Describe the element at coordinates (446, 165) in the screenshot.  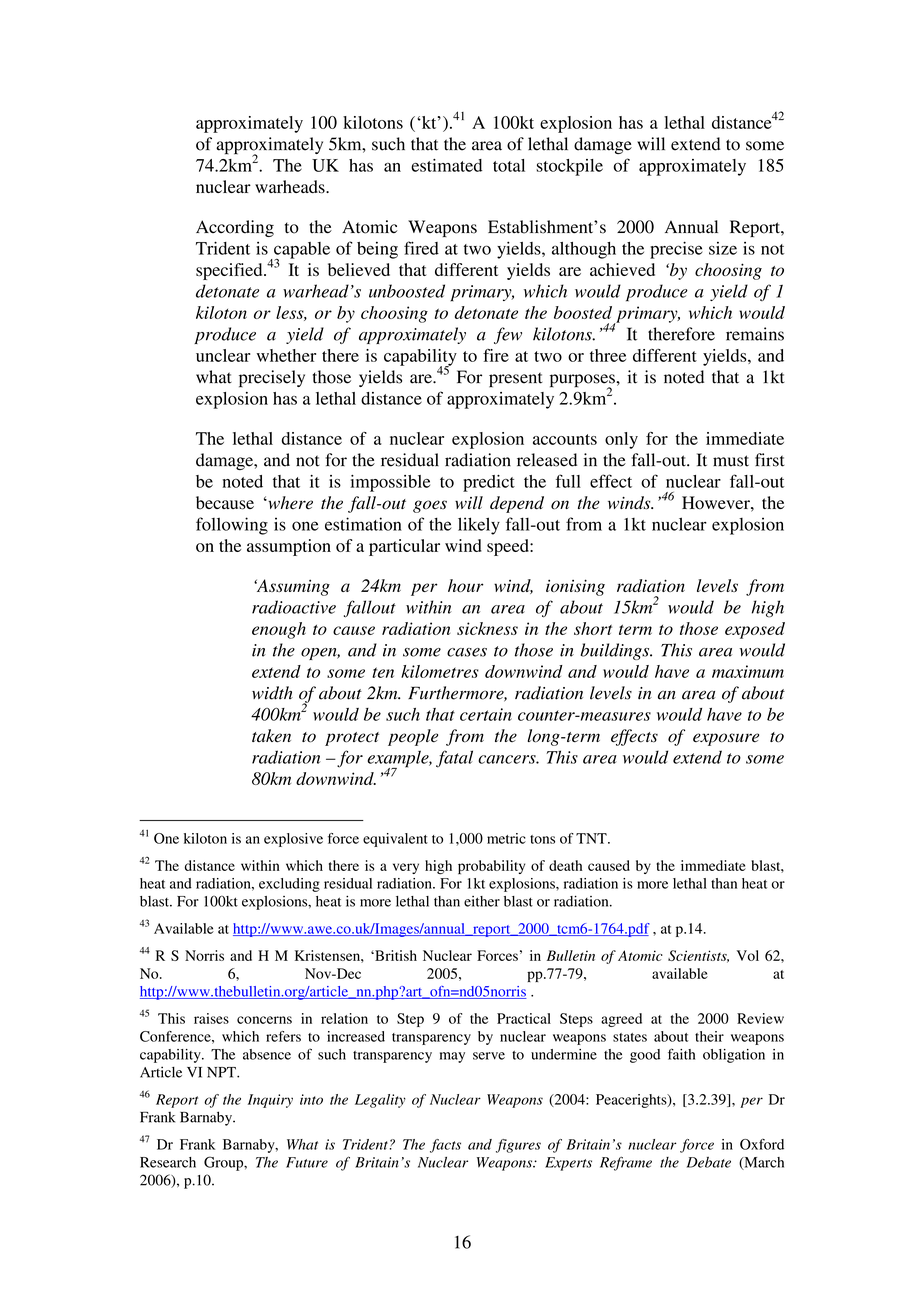
I see `estimated` at that location.
